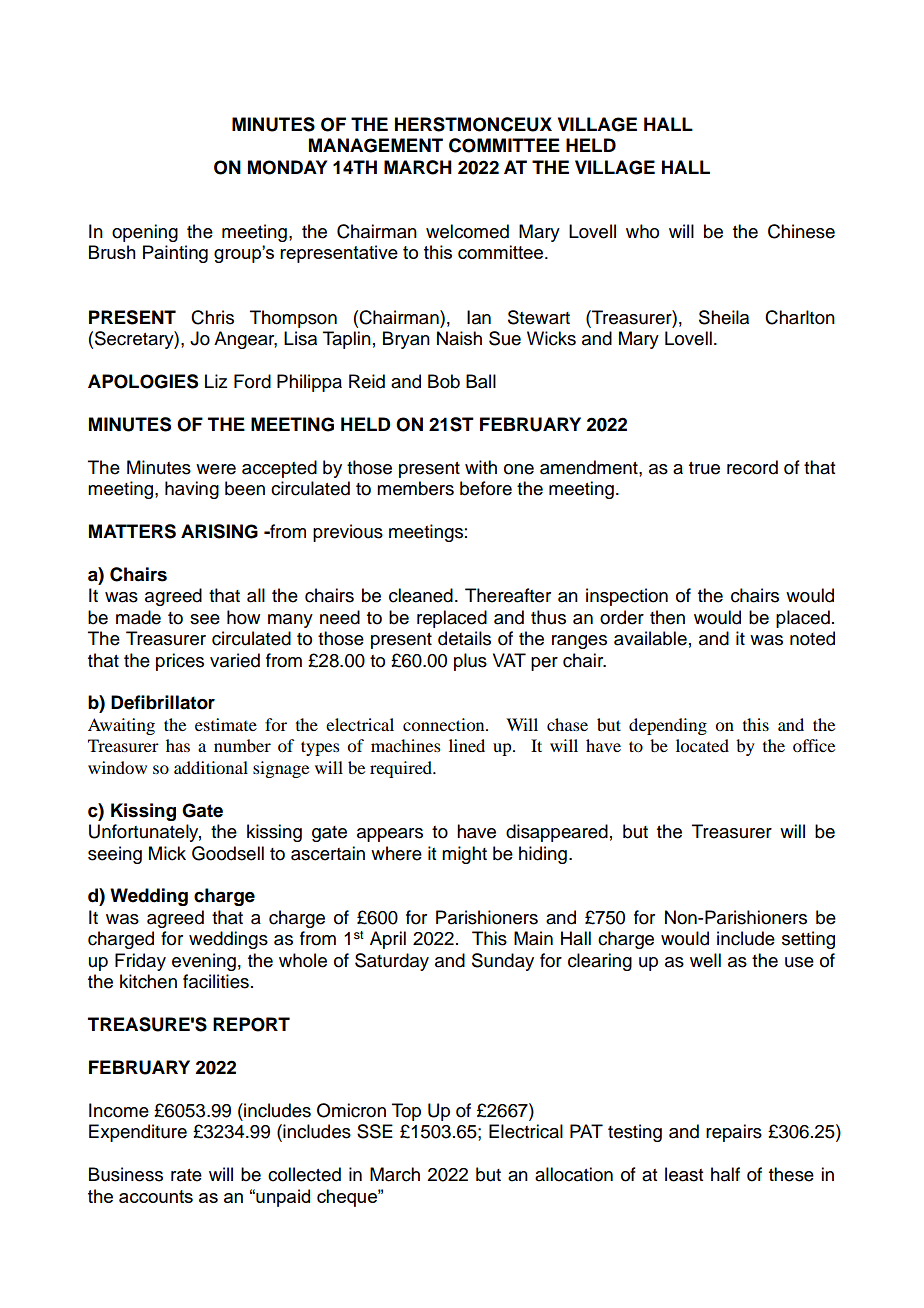  Describe the element at coordinates (186, 1175) in the document. I see `rate` at that location.
